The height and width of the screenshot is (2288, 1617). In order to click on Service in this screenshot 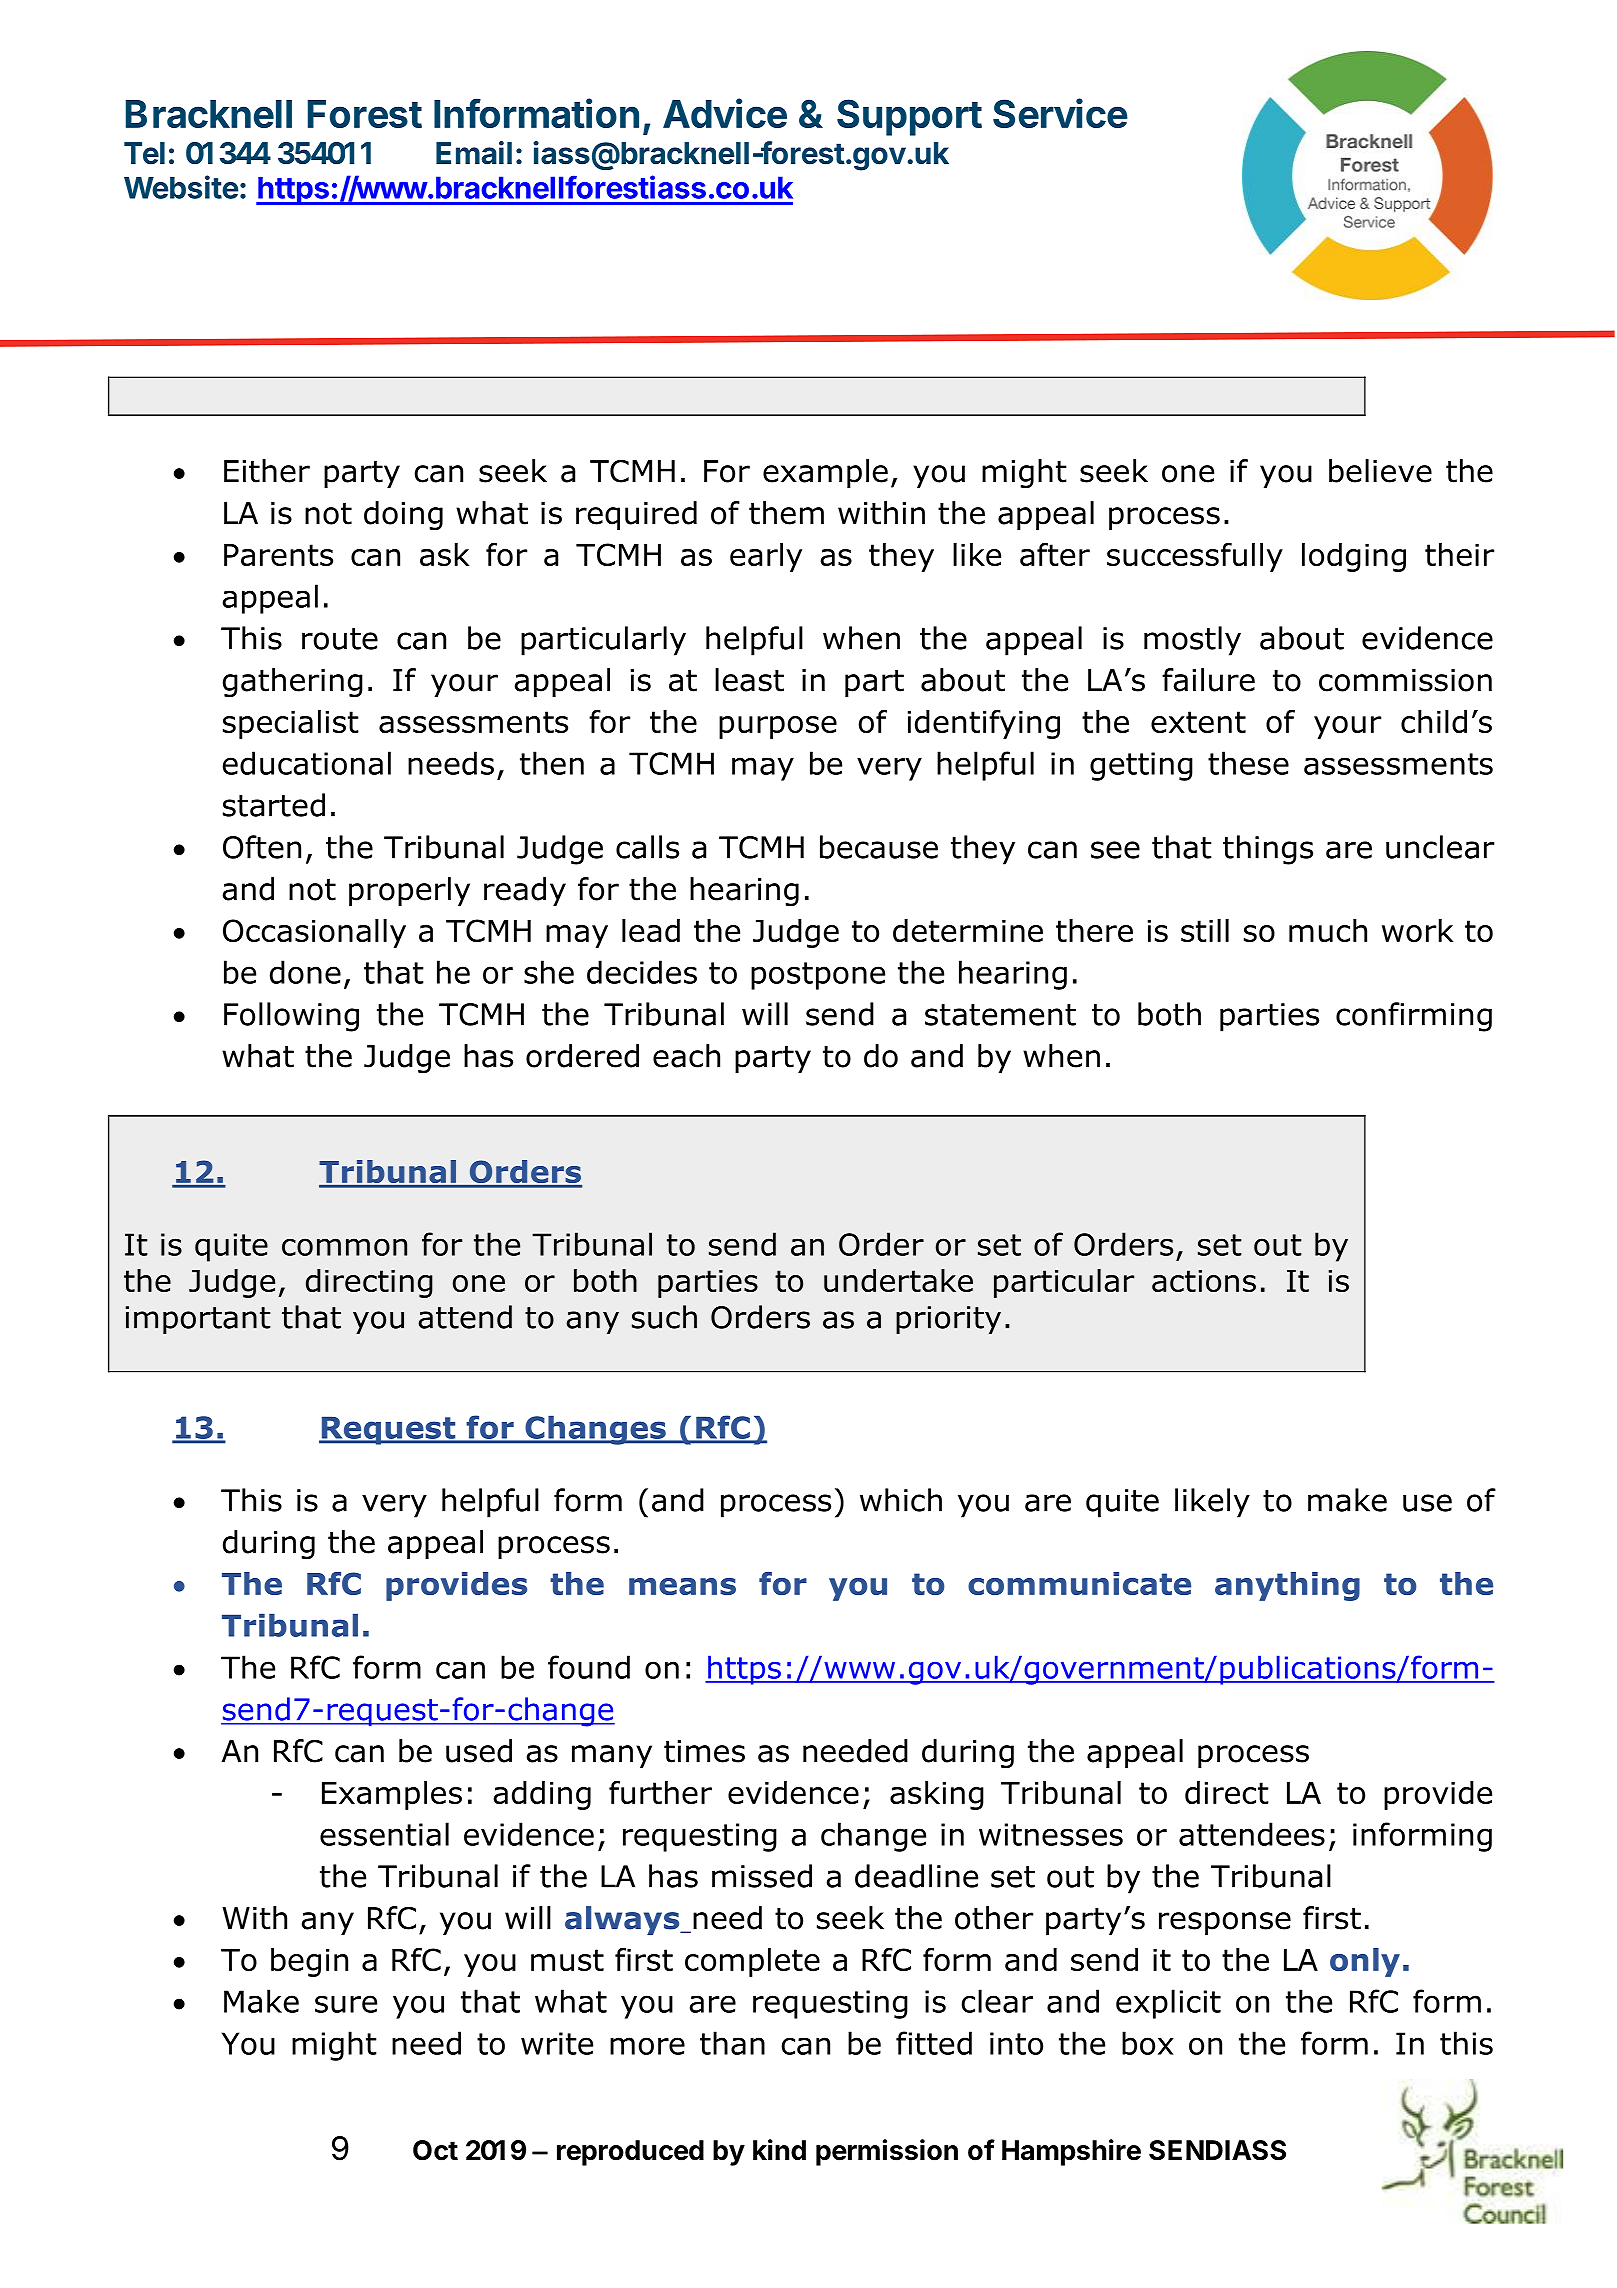, I will do `click(1060, 113)`.
